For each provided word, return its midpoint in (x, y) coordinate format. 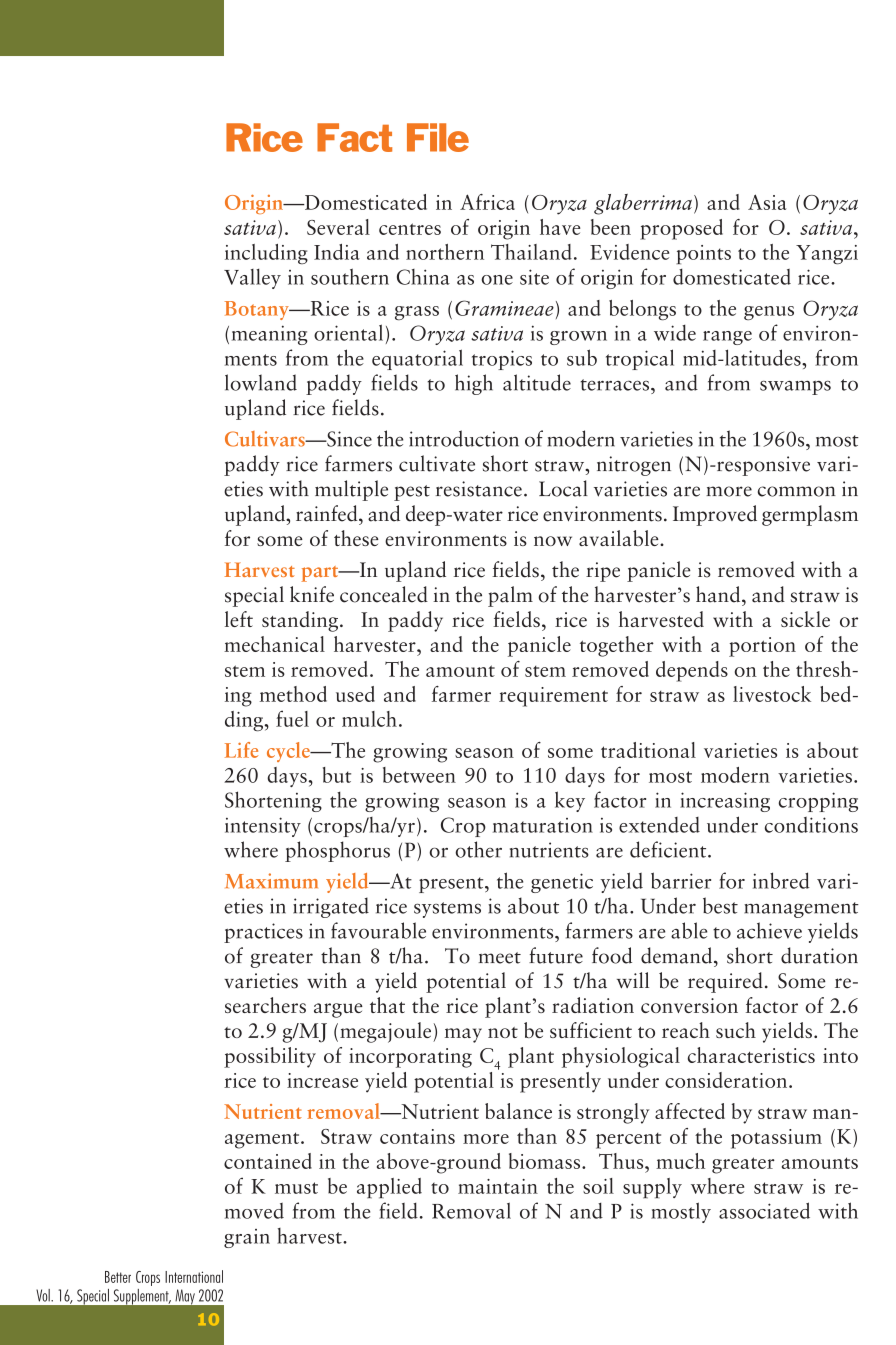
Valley (252, 279)
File (438, 137)
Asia (767, 202)
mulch (369, 719)
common (797, 491)
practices (263, 933)
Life (241, 750)
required (725, 982)
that (387, 1005)
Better (118, 1277)
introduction (464, 438)
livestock (772, 694)
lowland (261, 382)
